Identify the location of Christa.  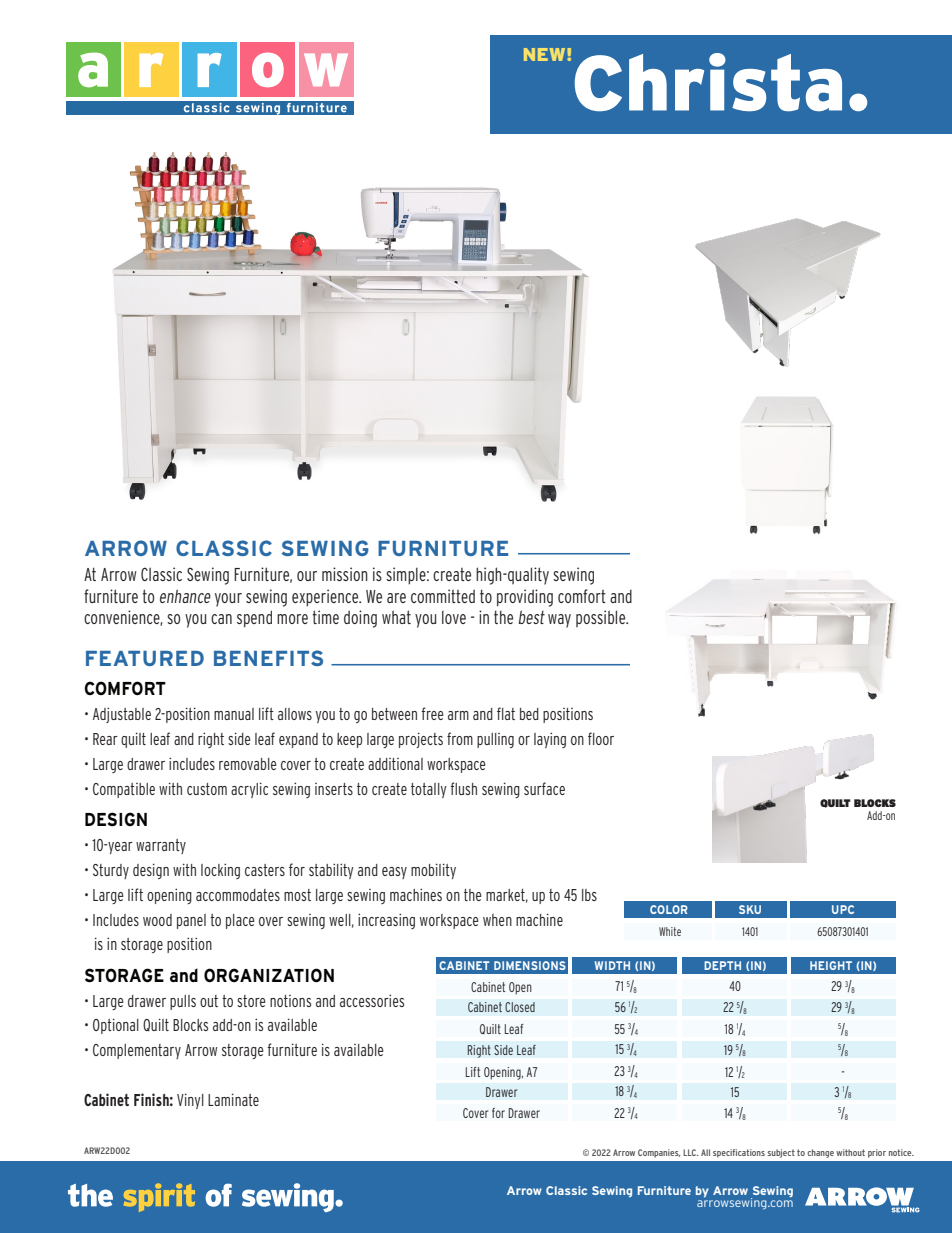
(708, 82).
